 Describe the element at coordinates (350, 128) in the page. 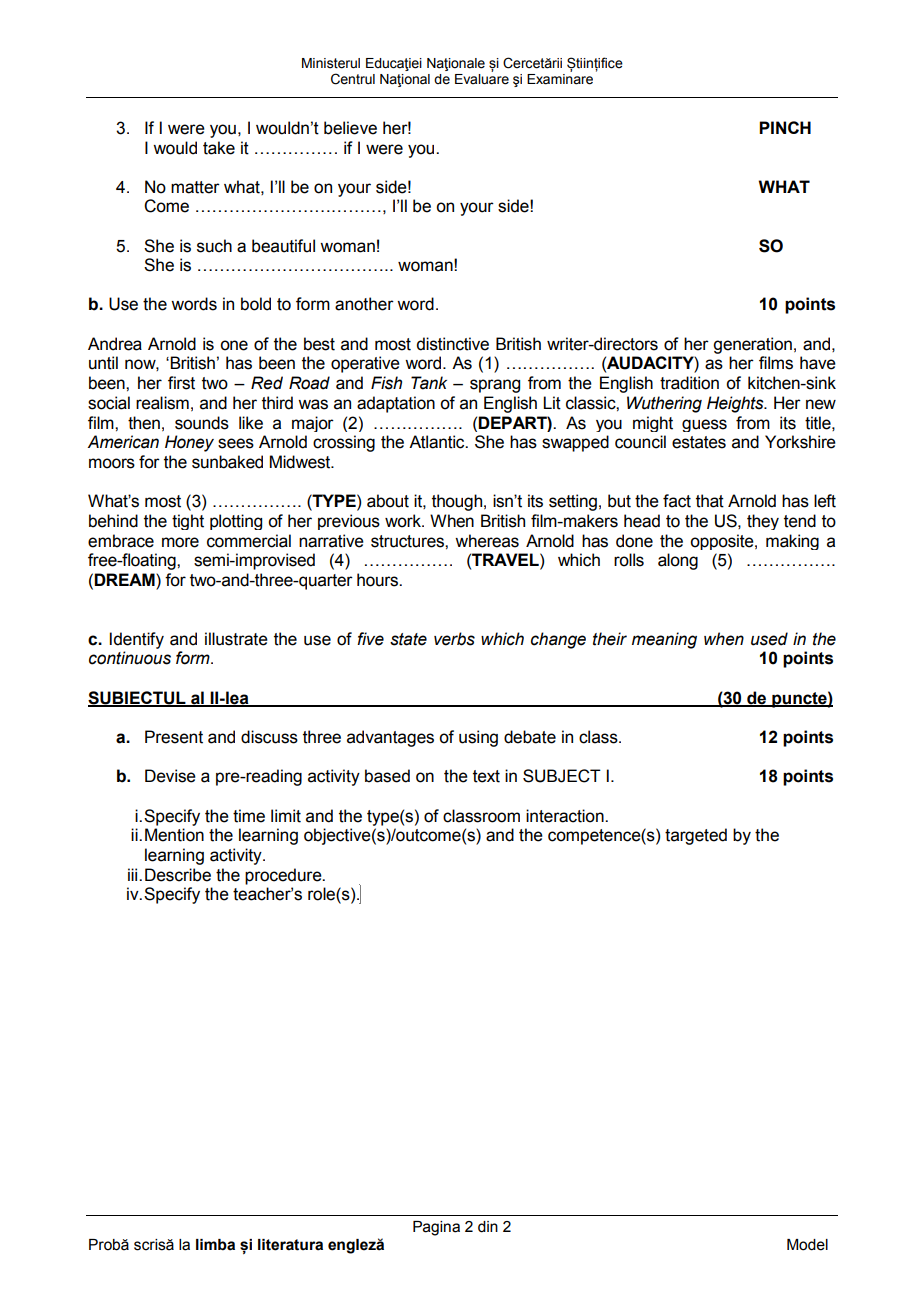

I see `believe` at that location.
